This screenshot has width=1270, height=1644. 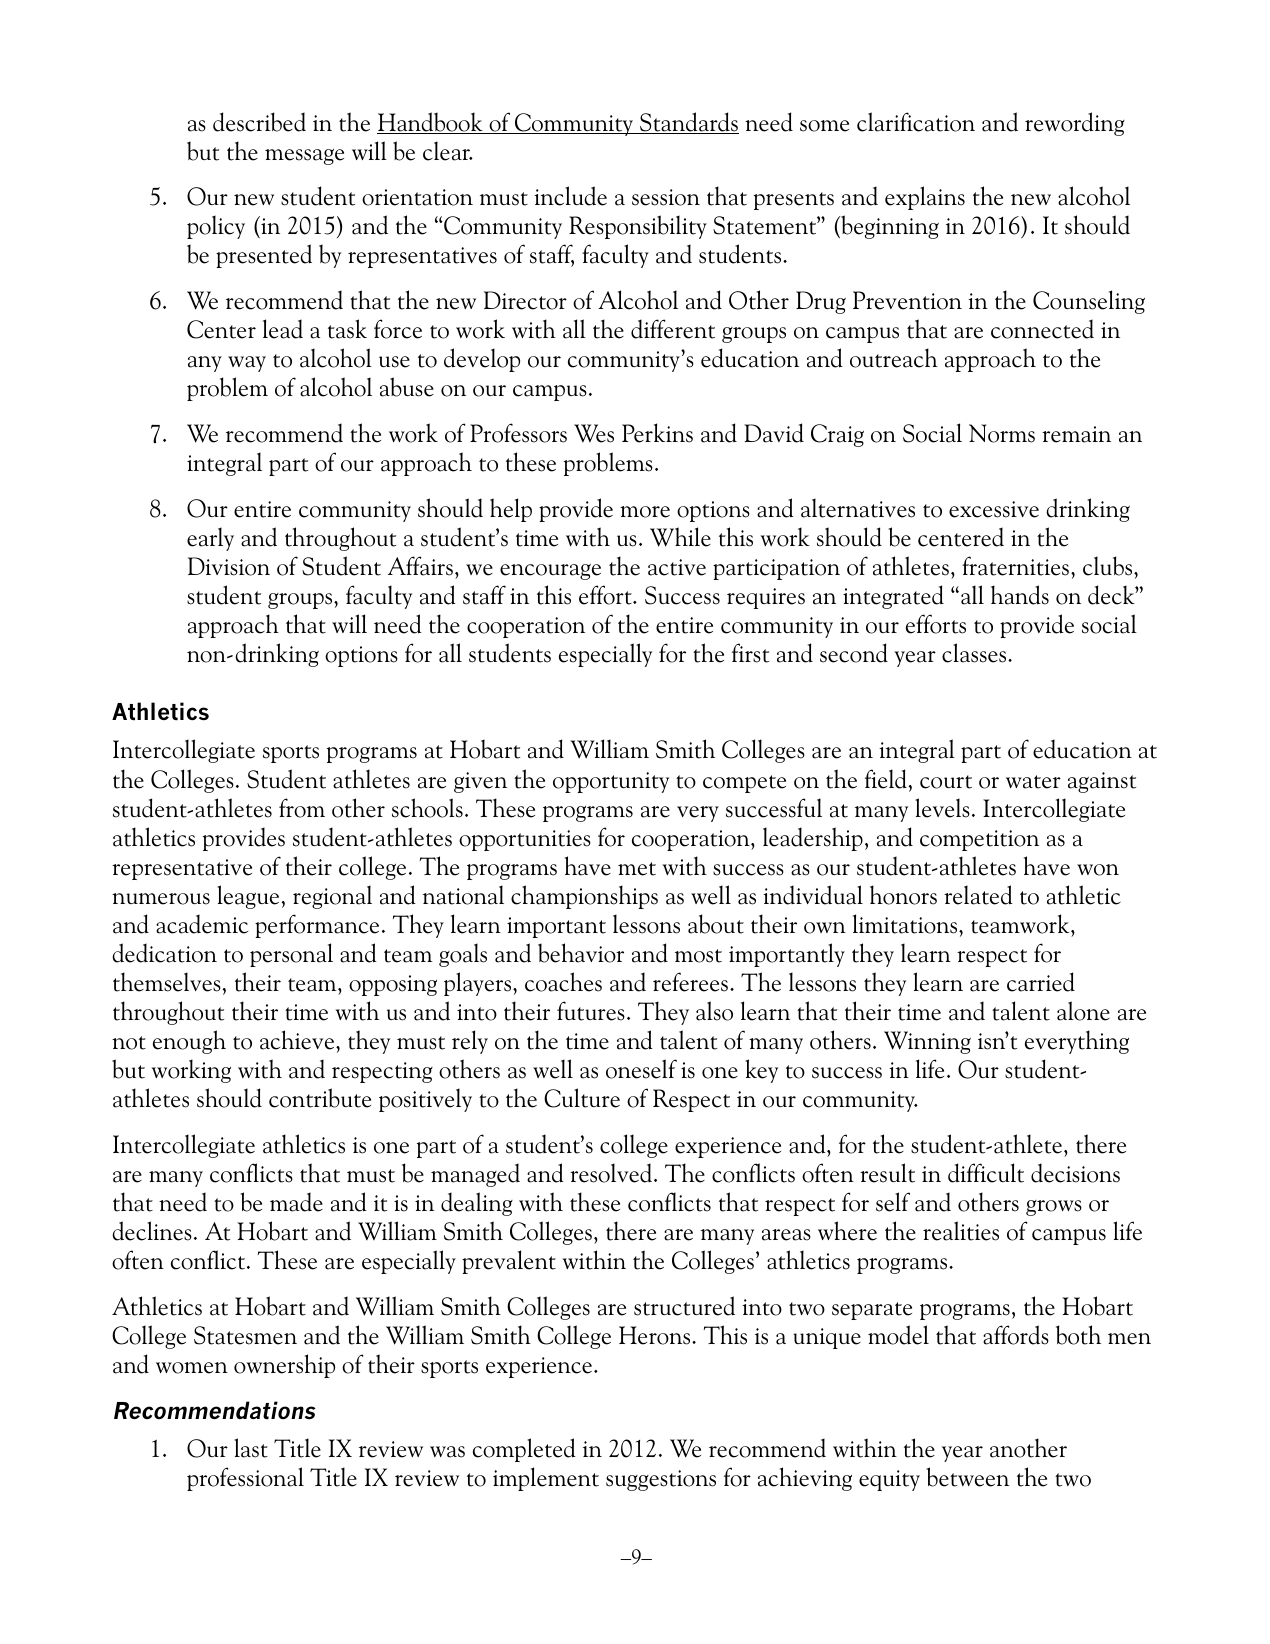 What do you see at coordinates (925, 198) in the screenshot?
I see `explains` at bounding box center [925, 198].
